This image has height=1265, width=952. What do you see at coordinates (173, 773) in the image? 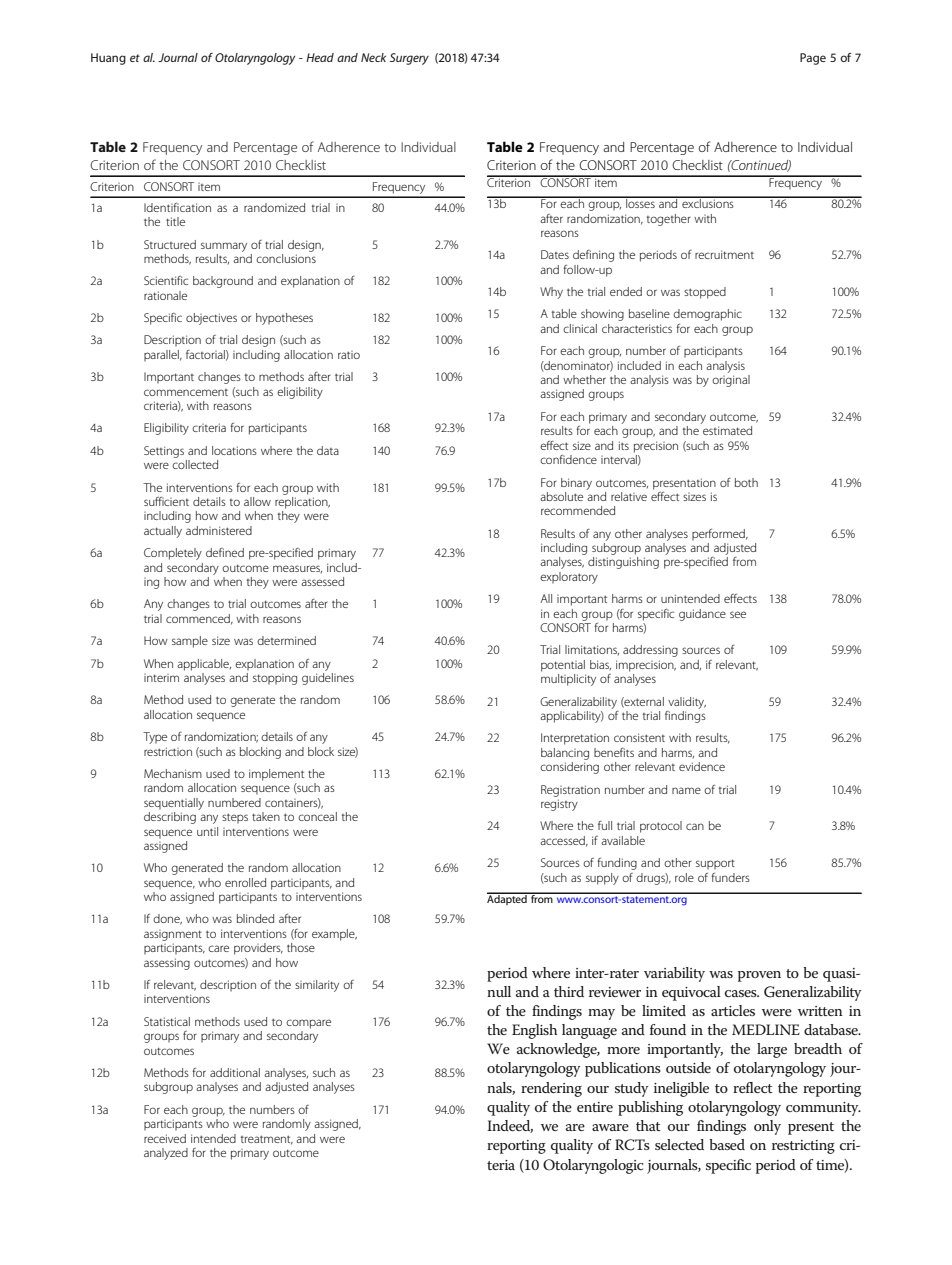
I see `Mechanism` at bounding box center [173, 773].
